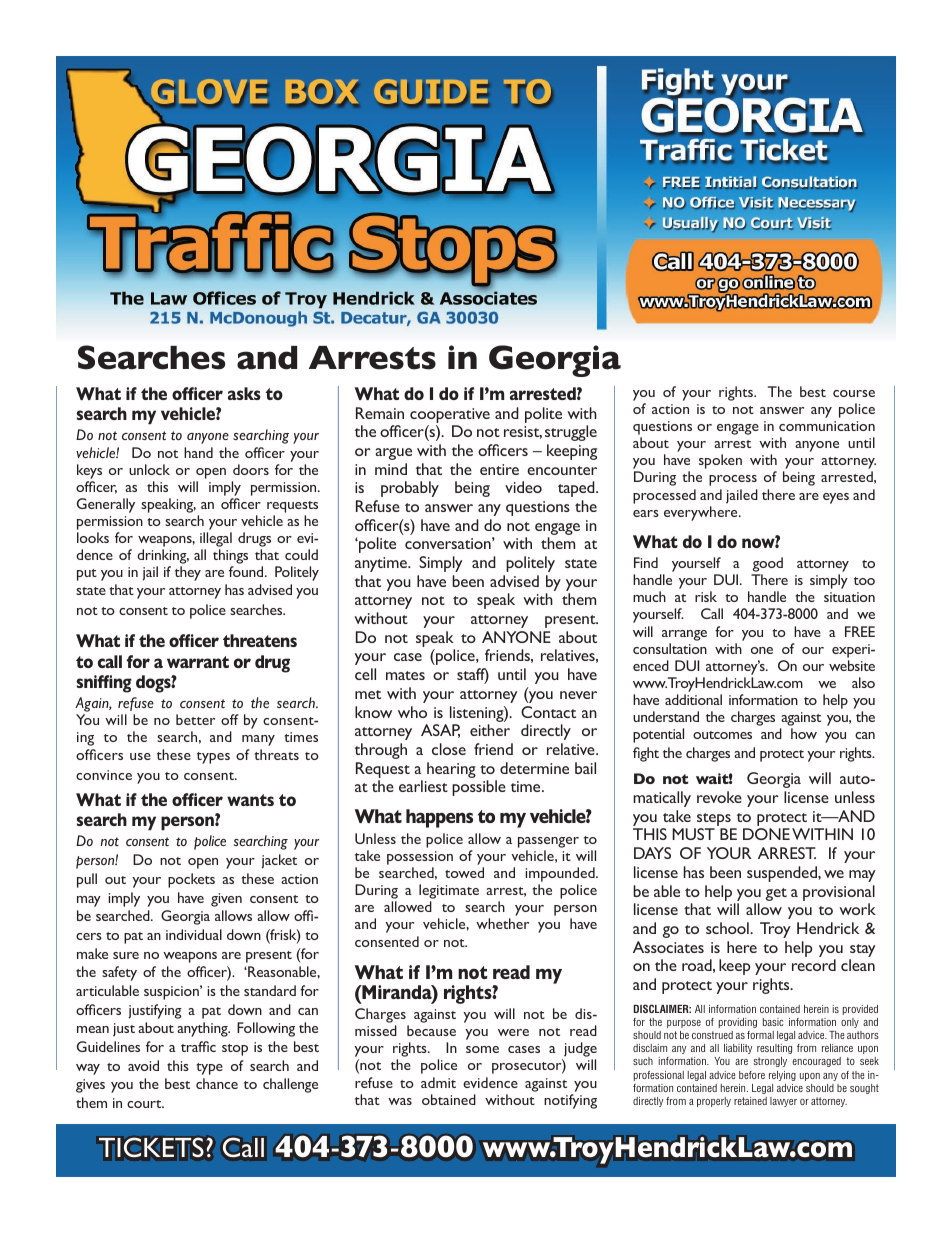 The width and height of the screenshot is (952, 1233). I want to click on asks, so click(244, 393).
